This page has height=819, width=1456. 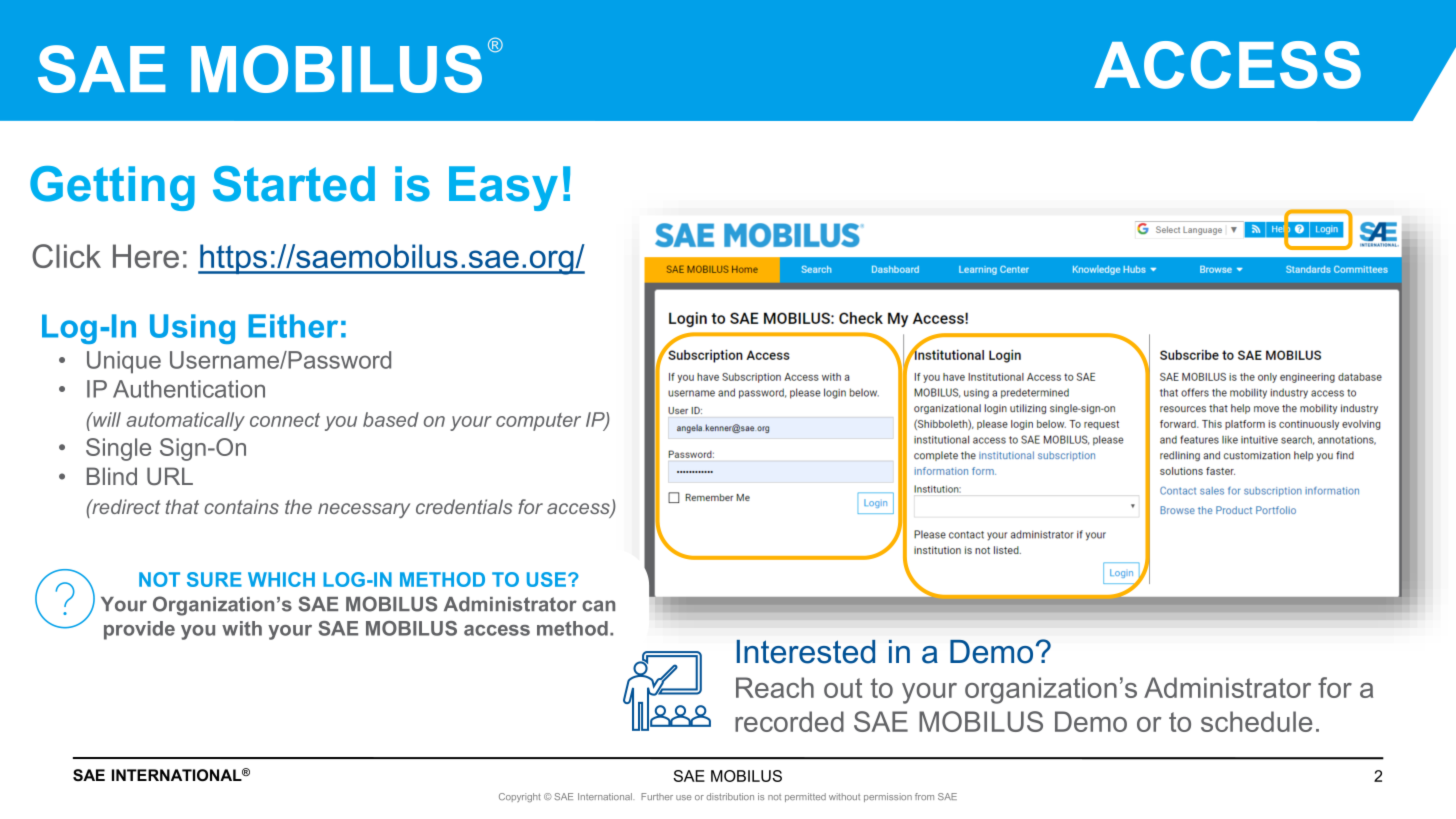 What do you see at coordinates (1256, 721) in the page?
I see `schedule` at bounding box center [1256, 721].
